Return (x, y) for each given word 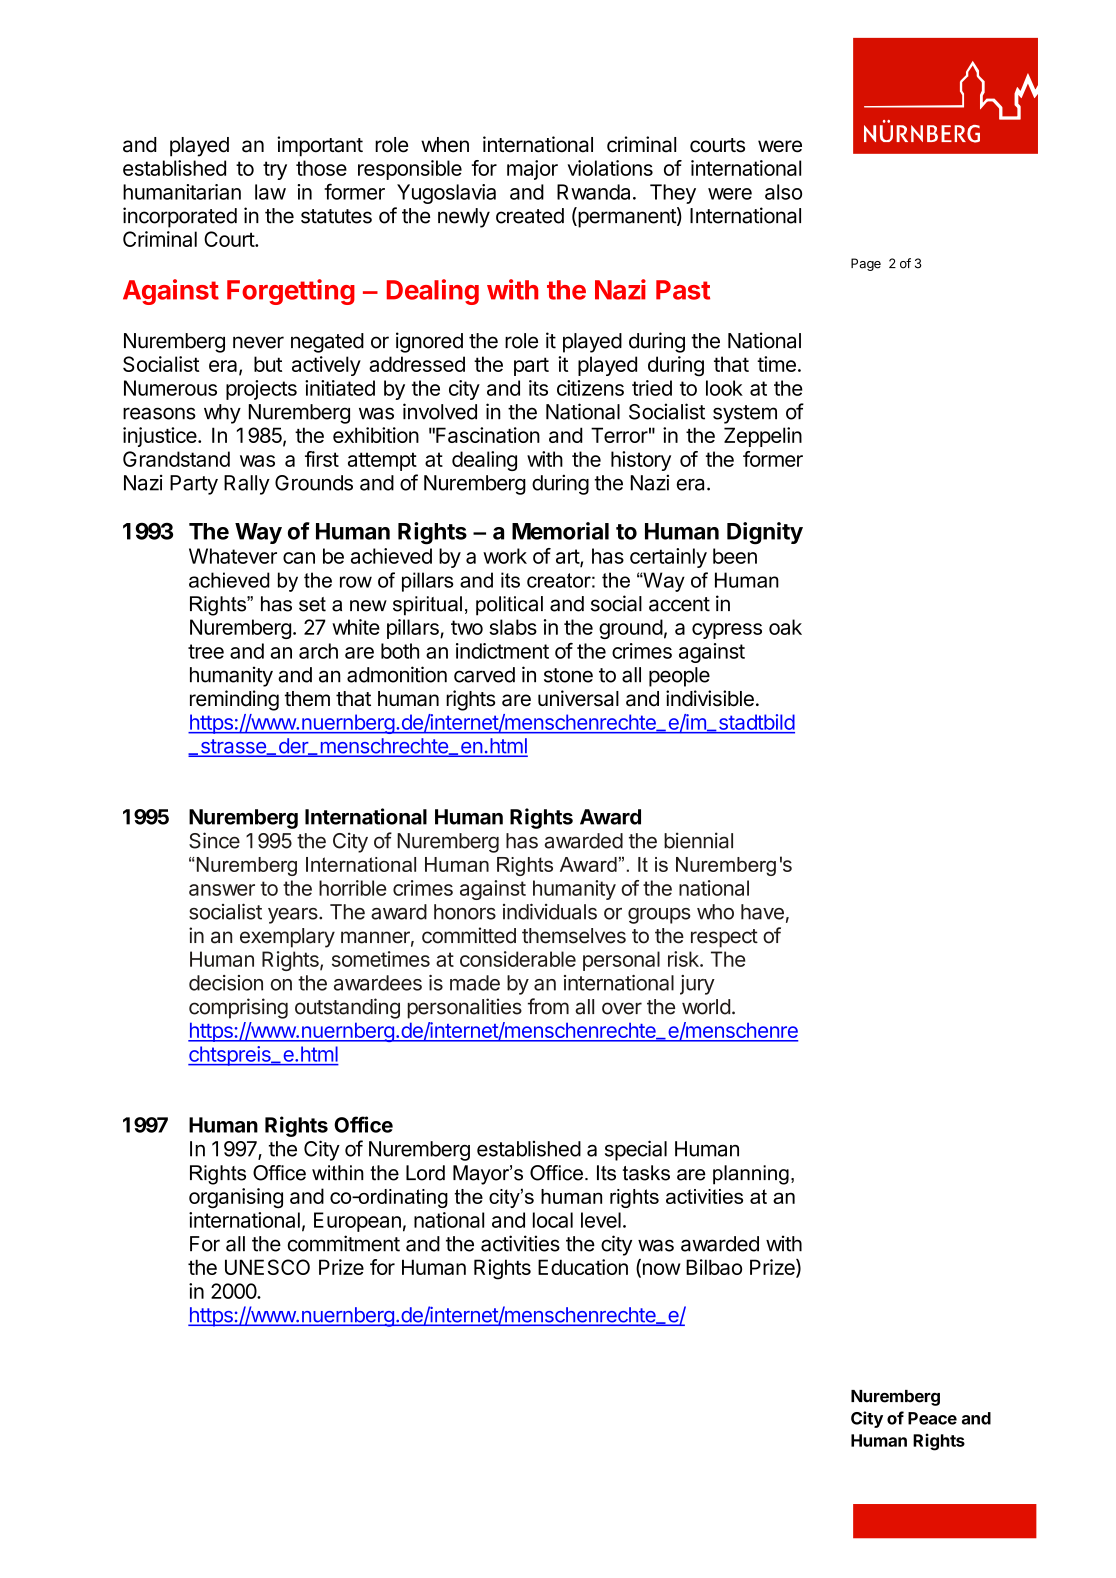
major (532, 170)
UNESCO (267, 1267)
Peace (932, 1418)
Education (583, 1267)
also (783, 192)
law (270, 192)
